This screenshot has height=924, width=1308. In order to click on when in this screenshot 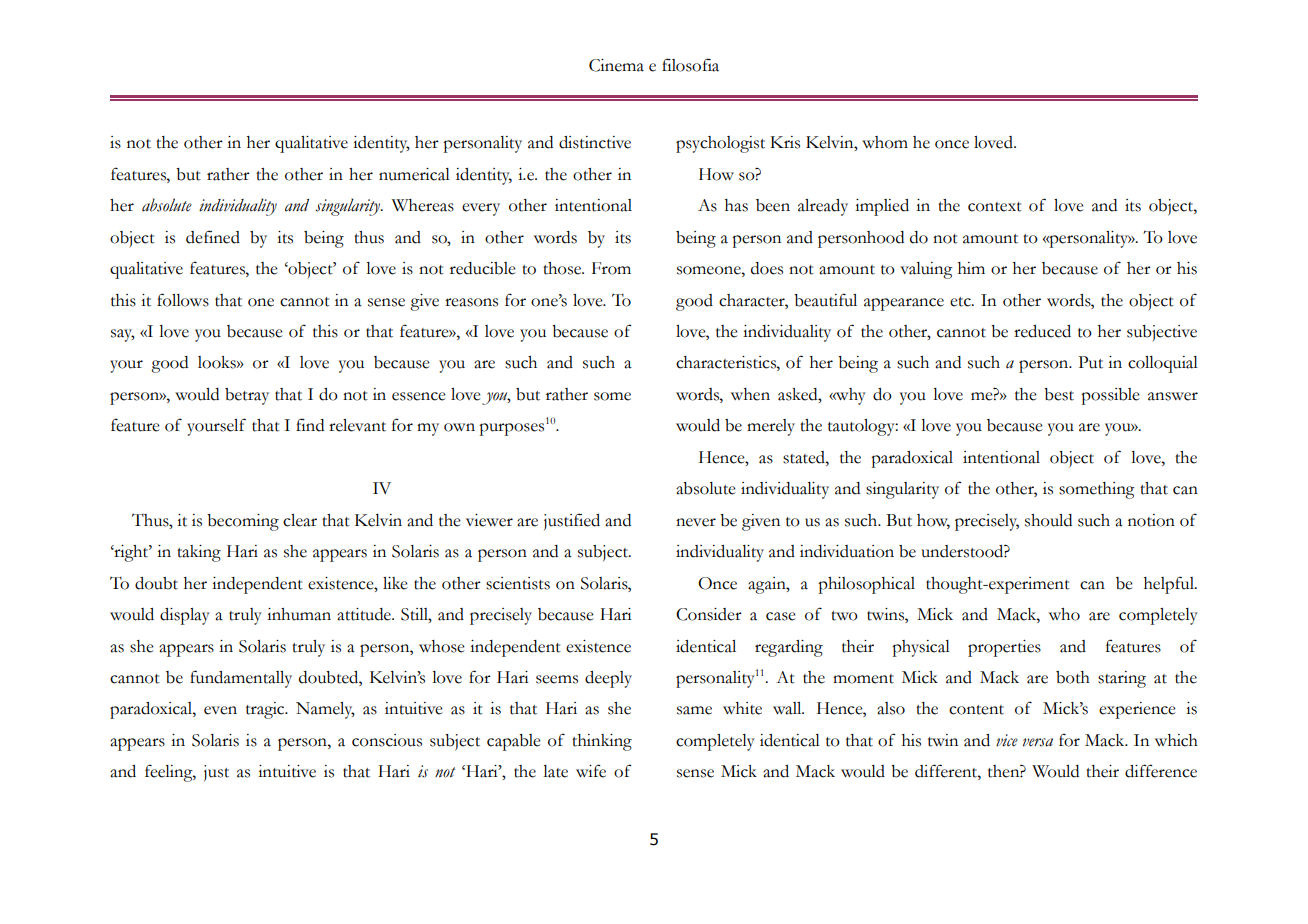, I will do `click(750, 394)`.
